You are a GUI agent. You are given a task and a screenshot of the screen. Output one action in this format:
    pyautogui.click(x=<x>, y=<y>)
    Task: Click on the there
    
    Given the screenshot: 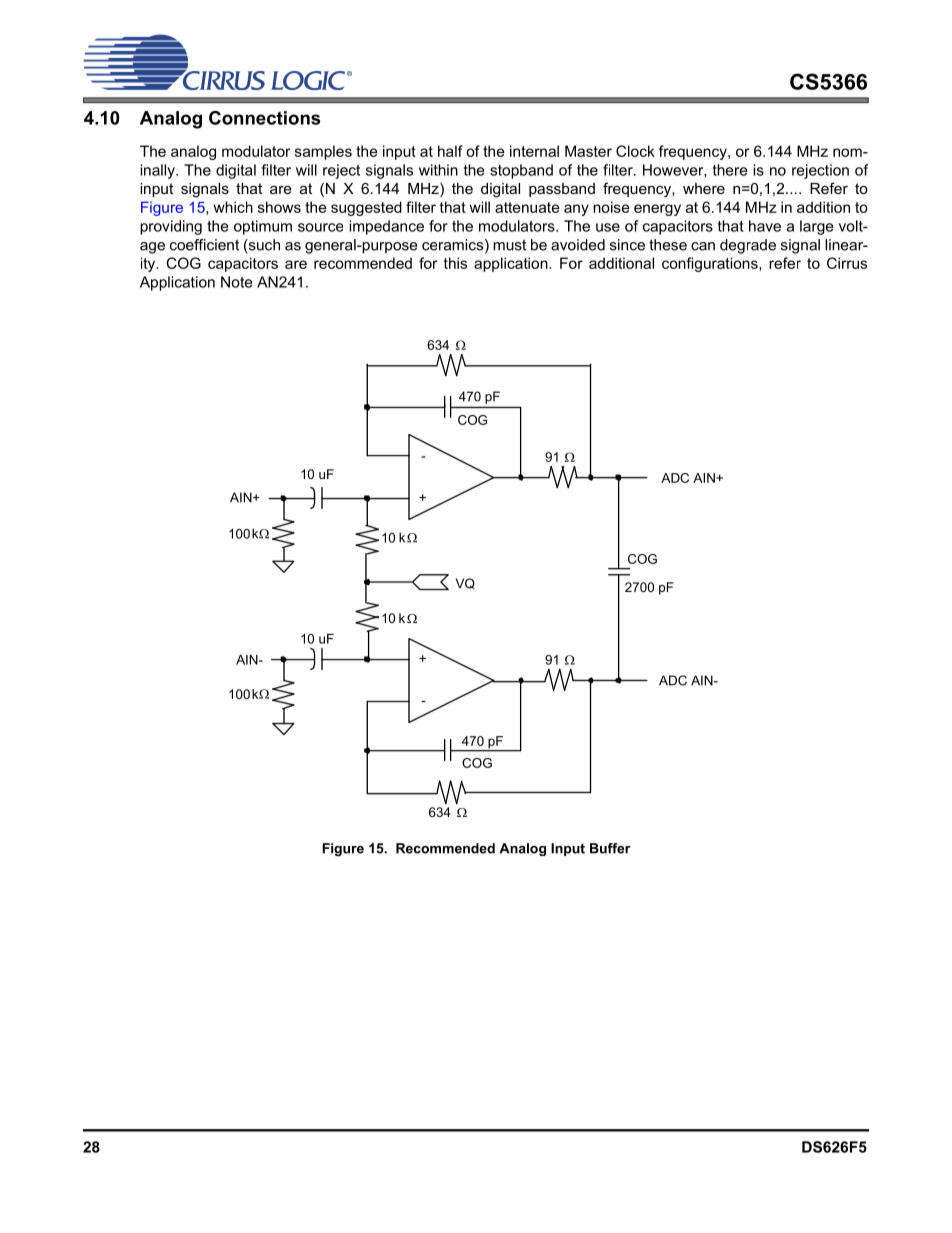 What is the action you would take?
    pyautogui.click(x=730, y=170)
